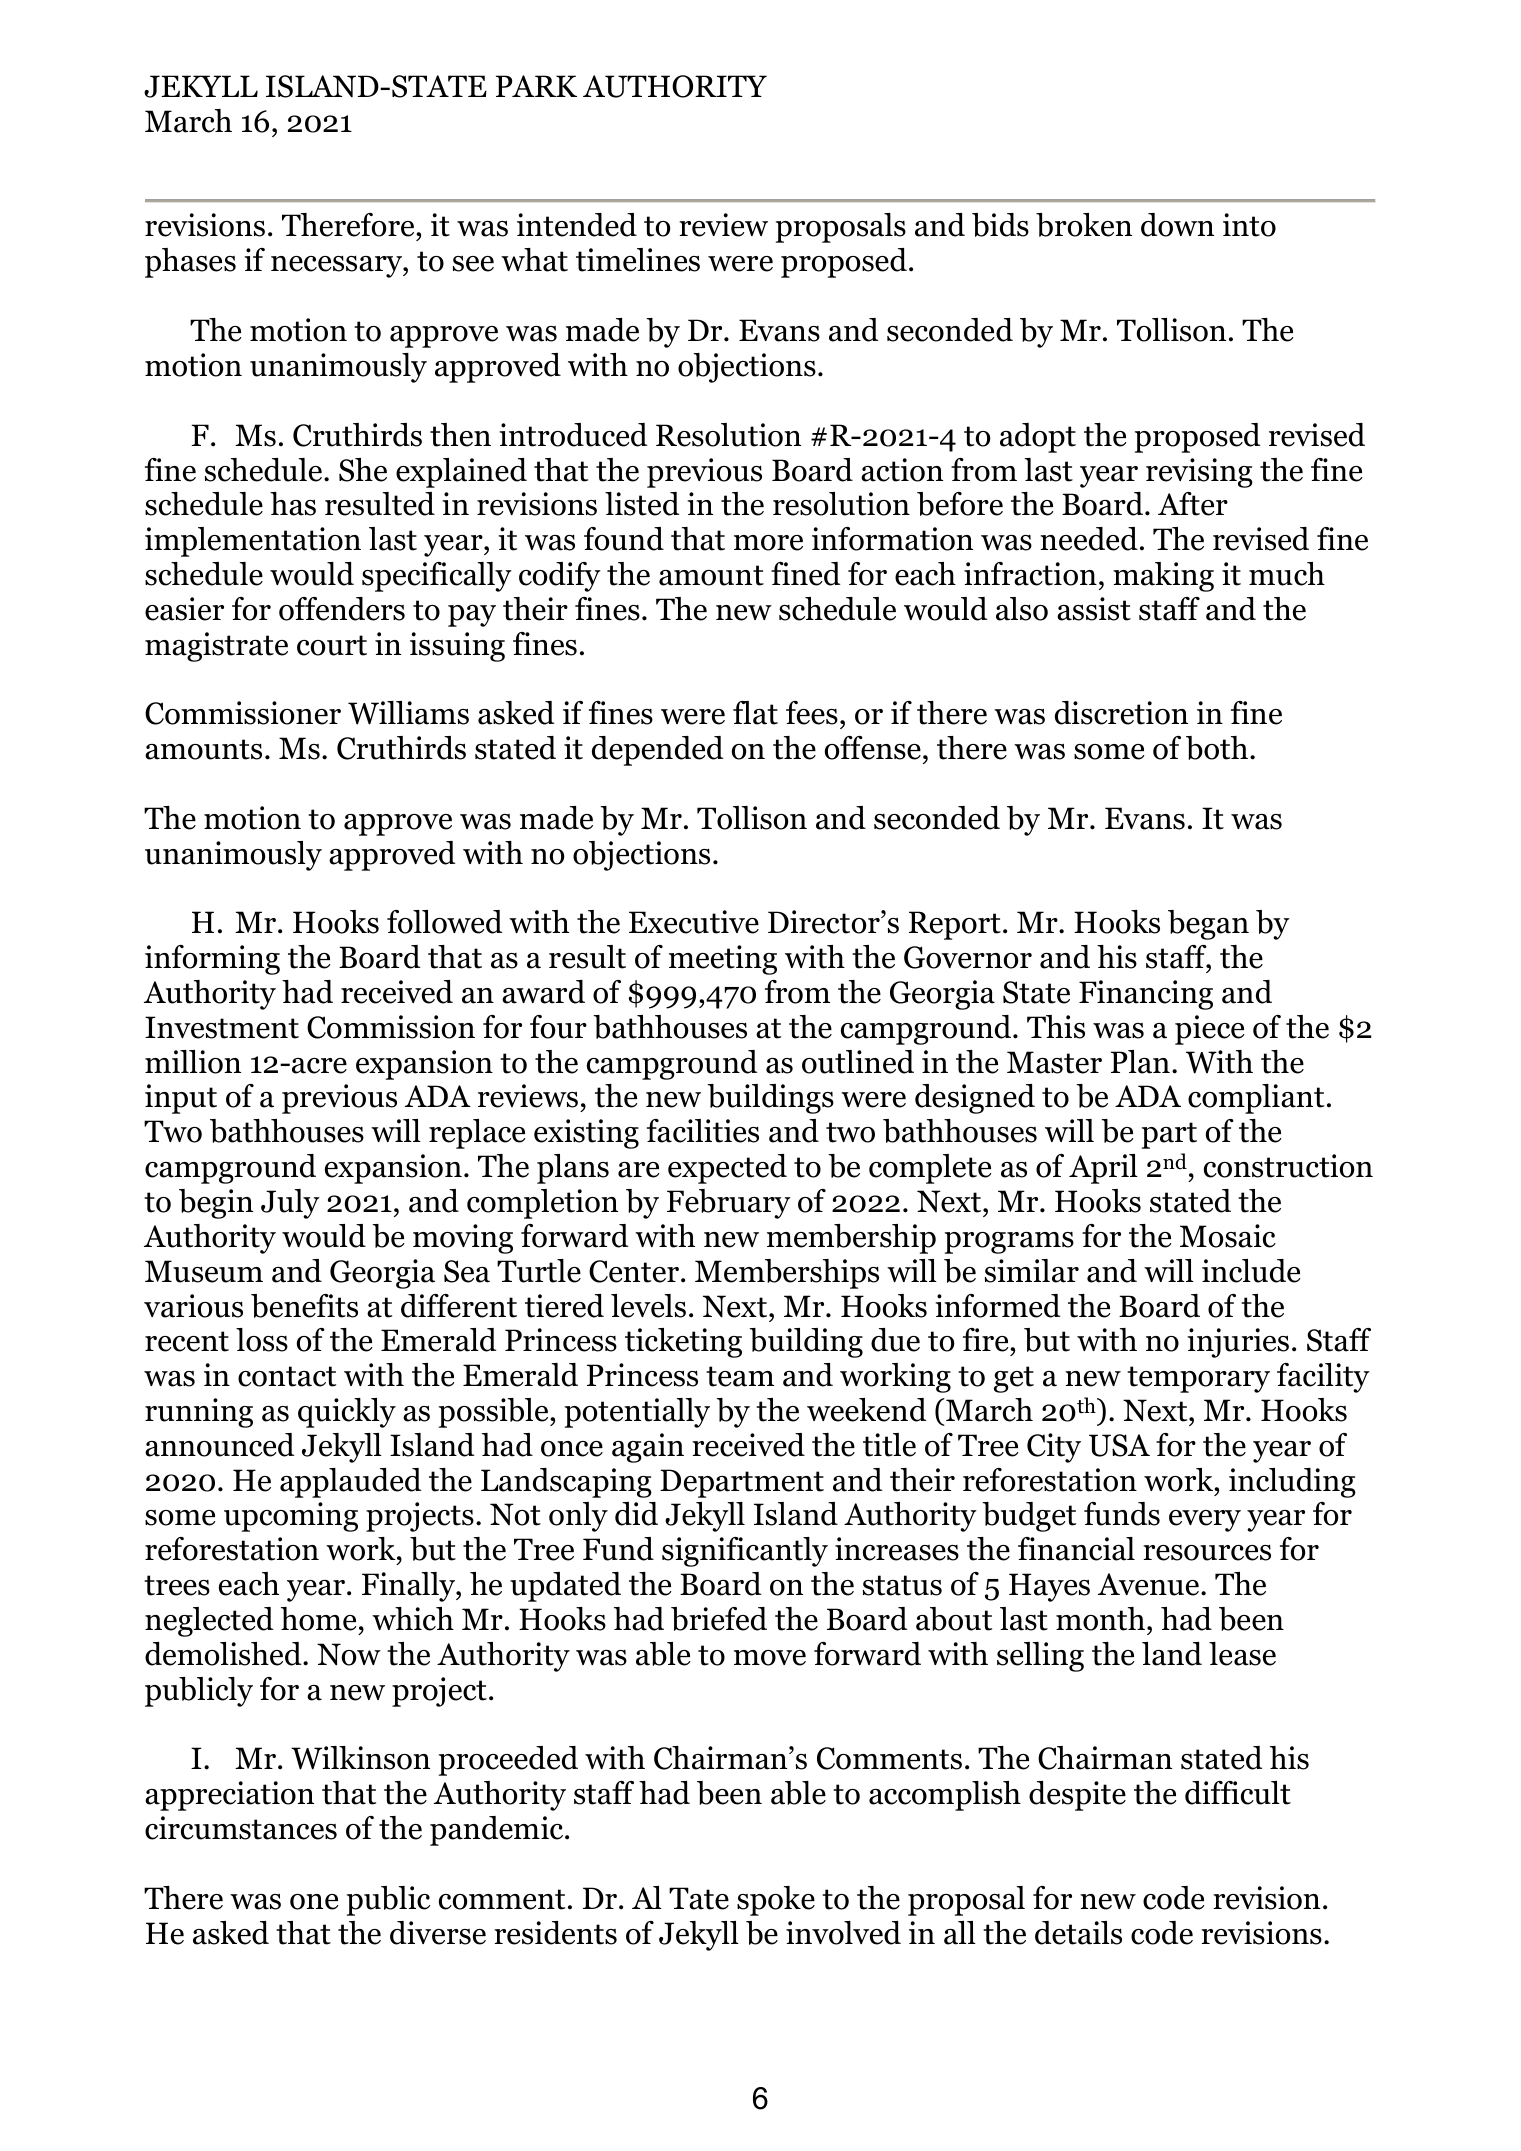  What do you see at coordinates (638, 260) in the page?
I see `timelines` at bounding box center [638, 260].
